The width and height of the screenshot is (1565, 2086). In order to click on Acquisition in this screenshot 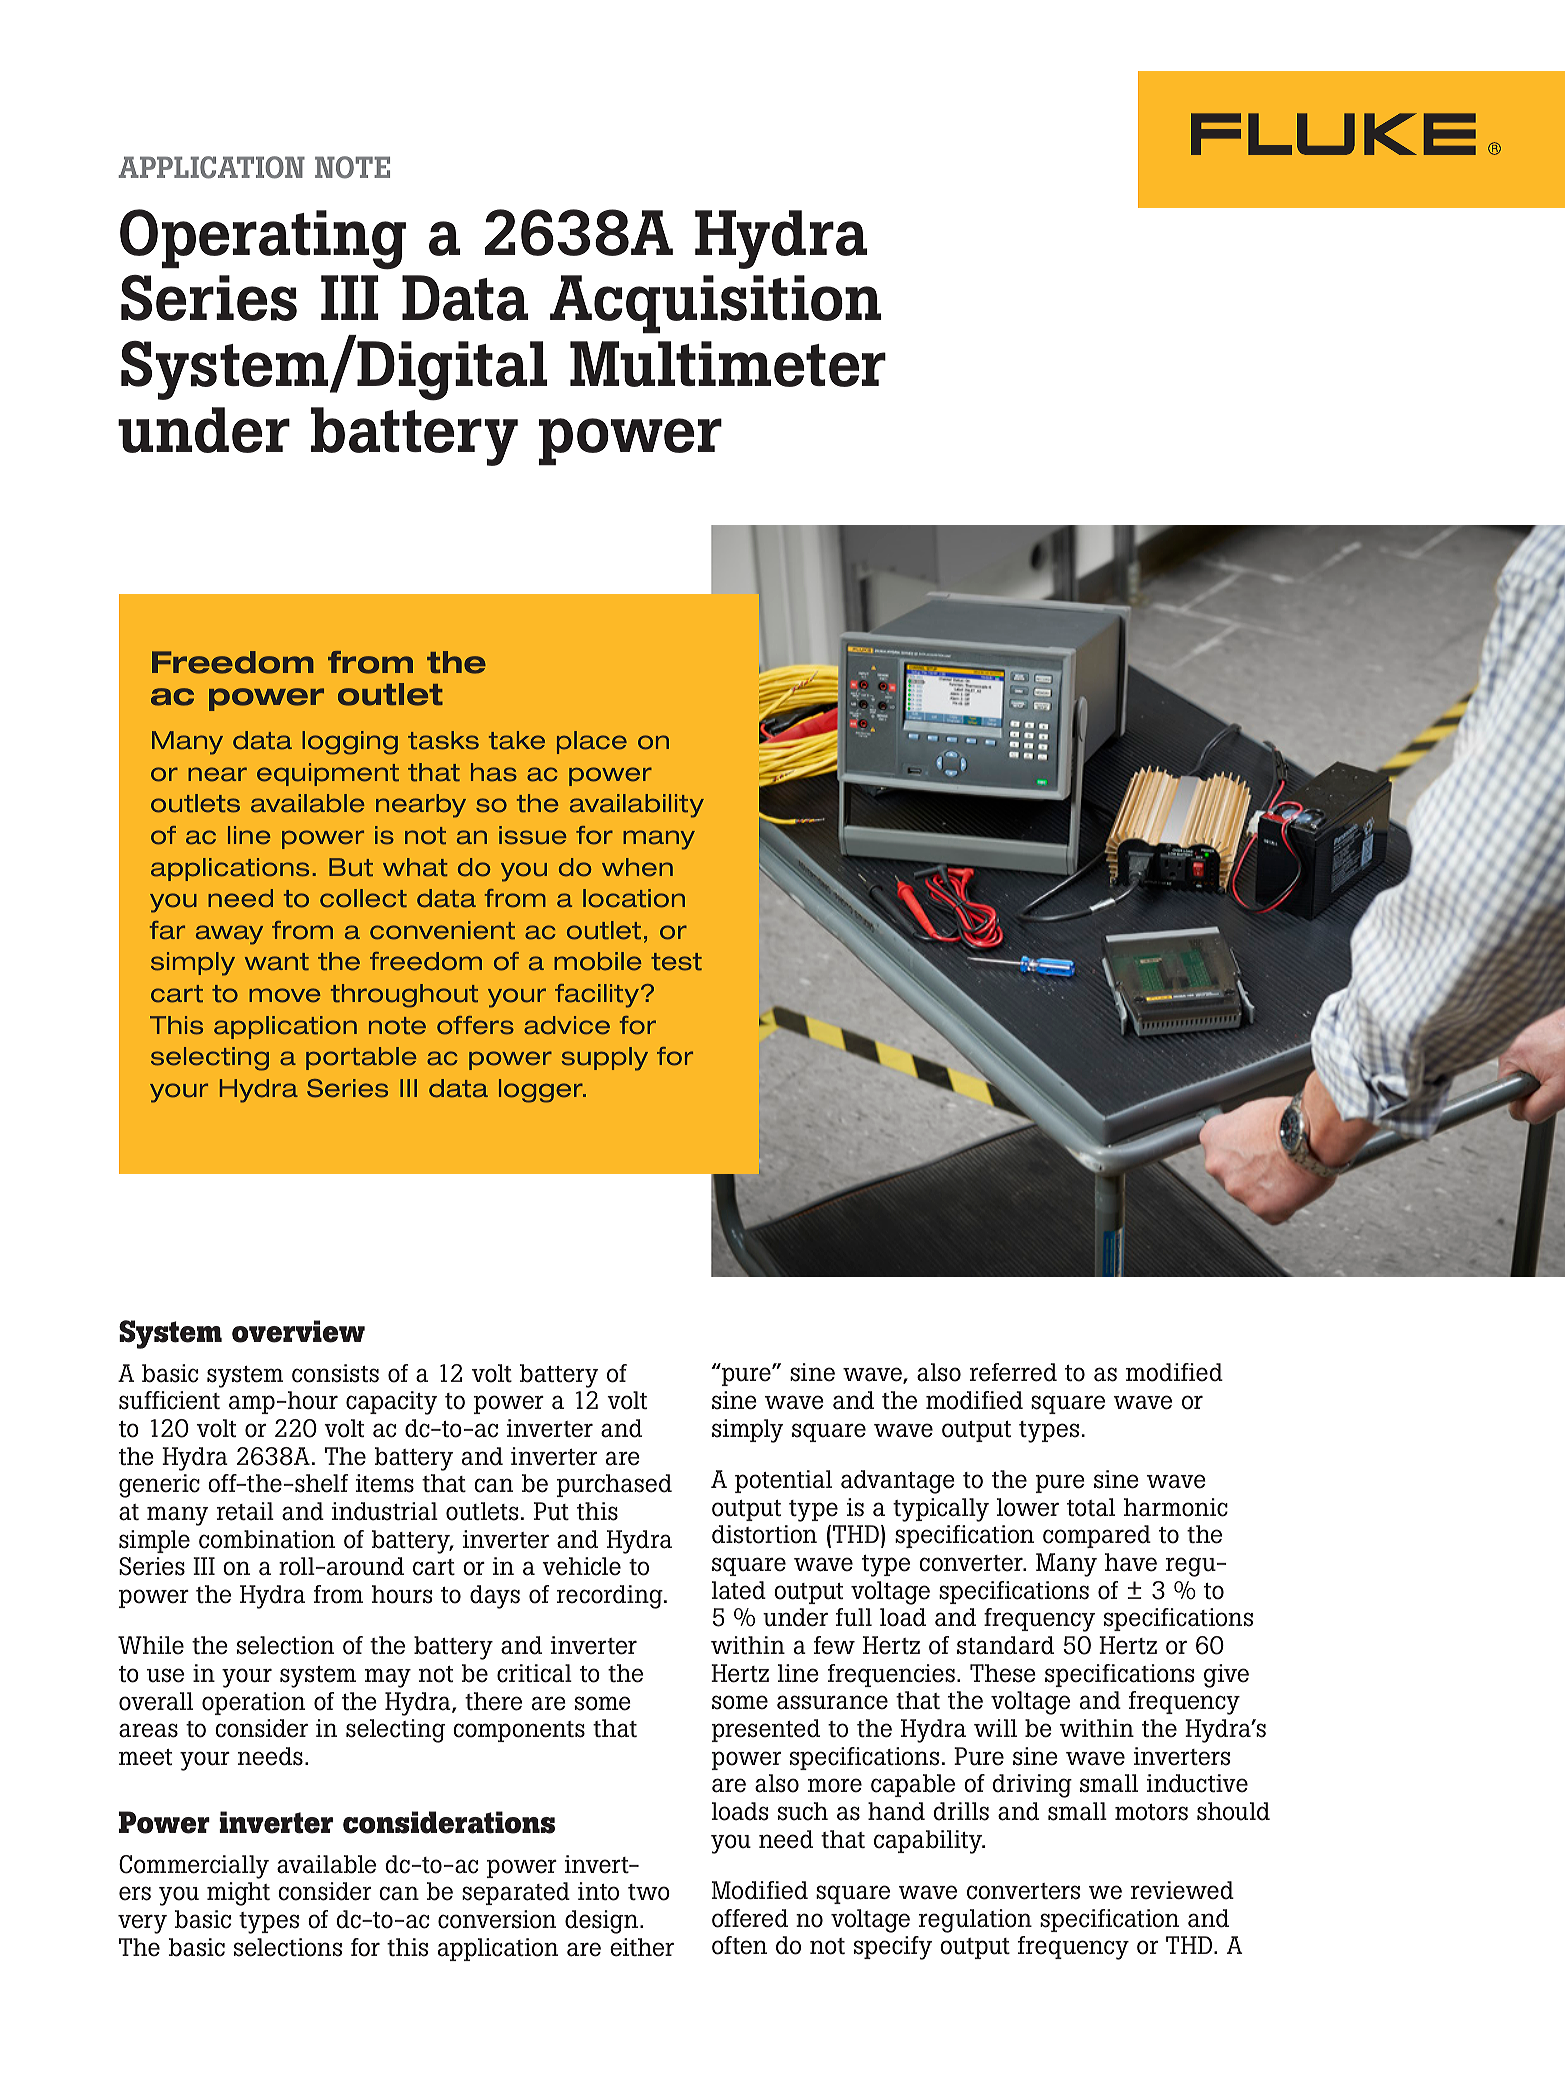, I will do `click(715, 304)`.
